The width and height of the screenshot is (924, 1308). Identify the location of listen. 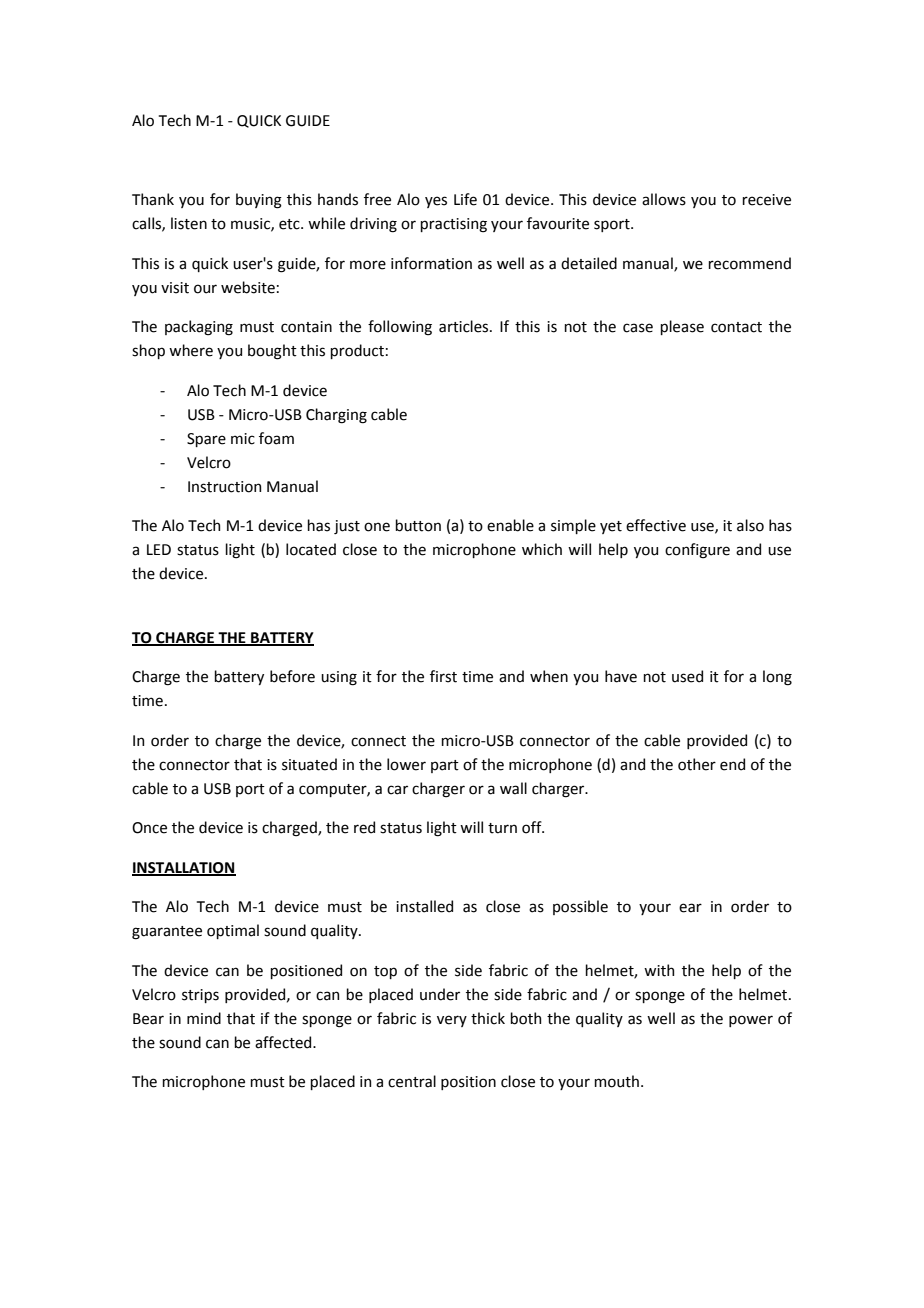
(189, 223).
